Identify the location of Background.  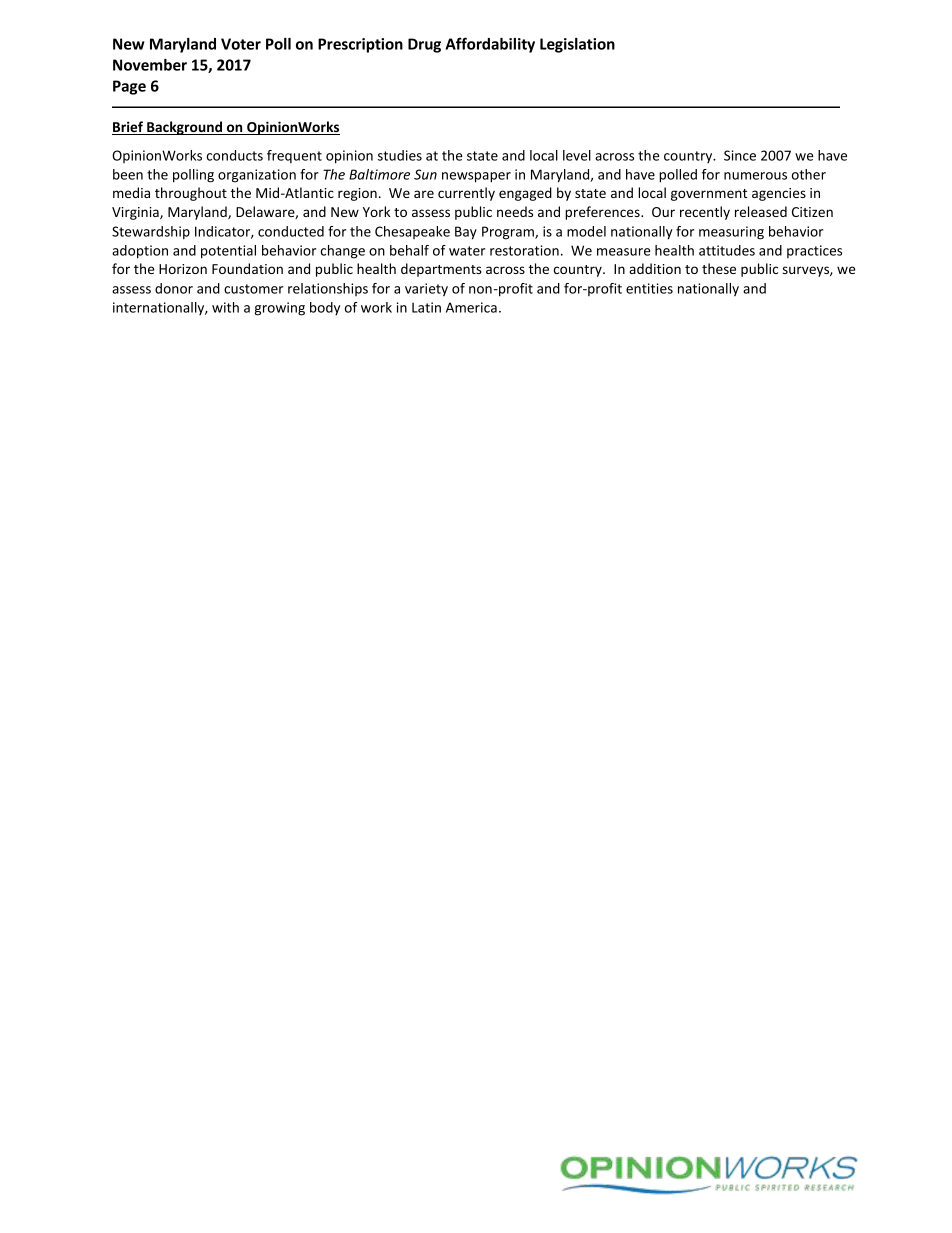
(185, 128).
